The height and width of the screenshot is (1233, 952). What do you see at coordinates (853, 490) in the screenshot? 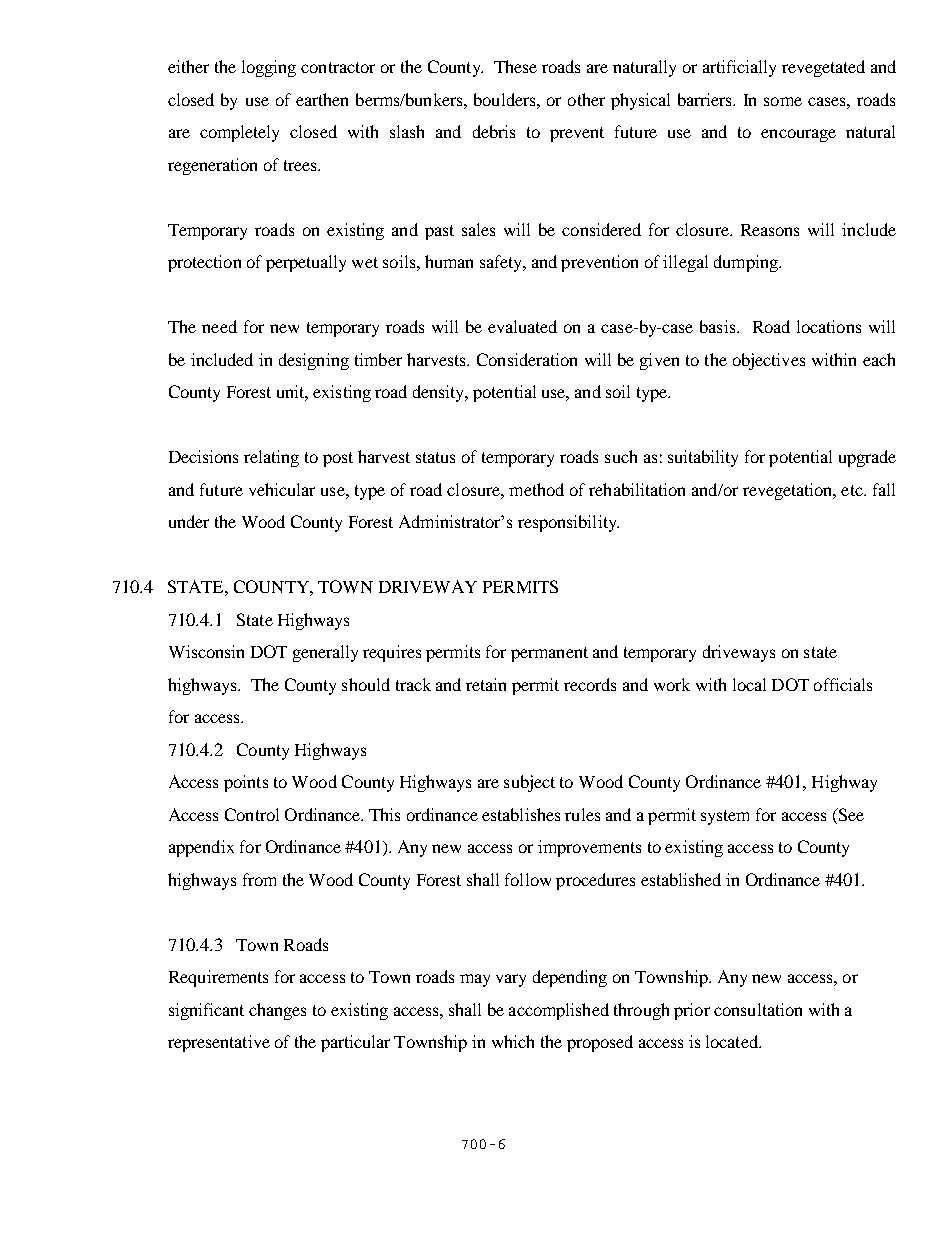
I see `etc` at bounding box center [853, 490].
